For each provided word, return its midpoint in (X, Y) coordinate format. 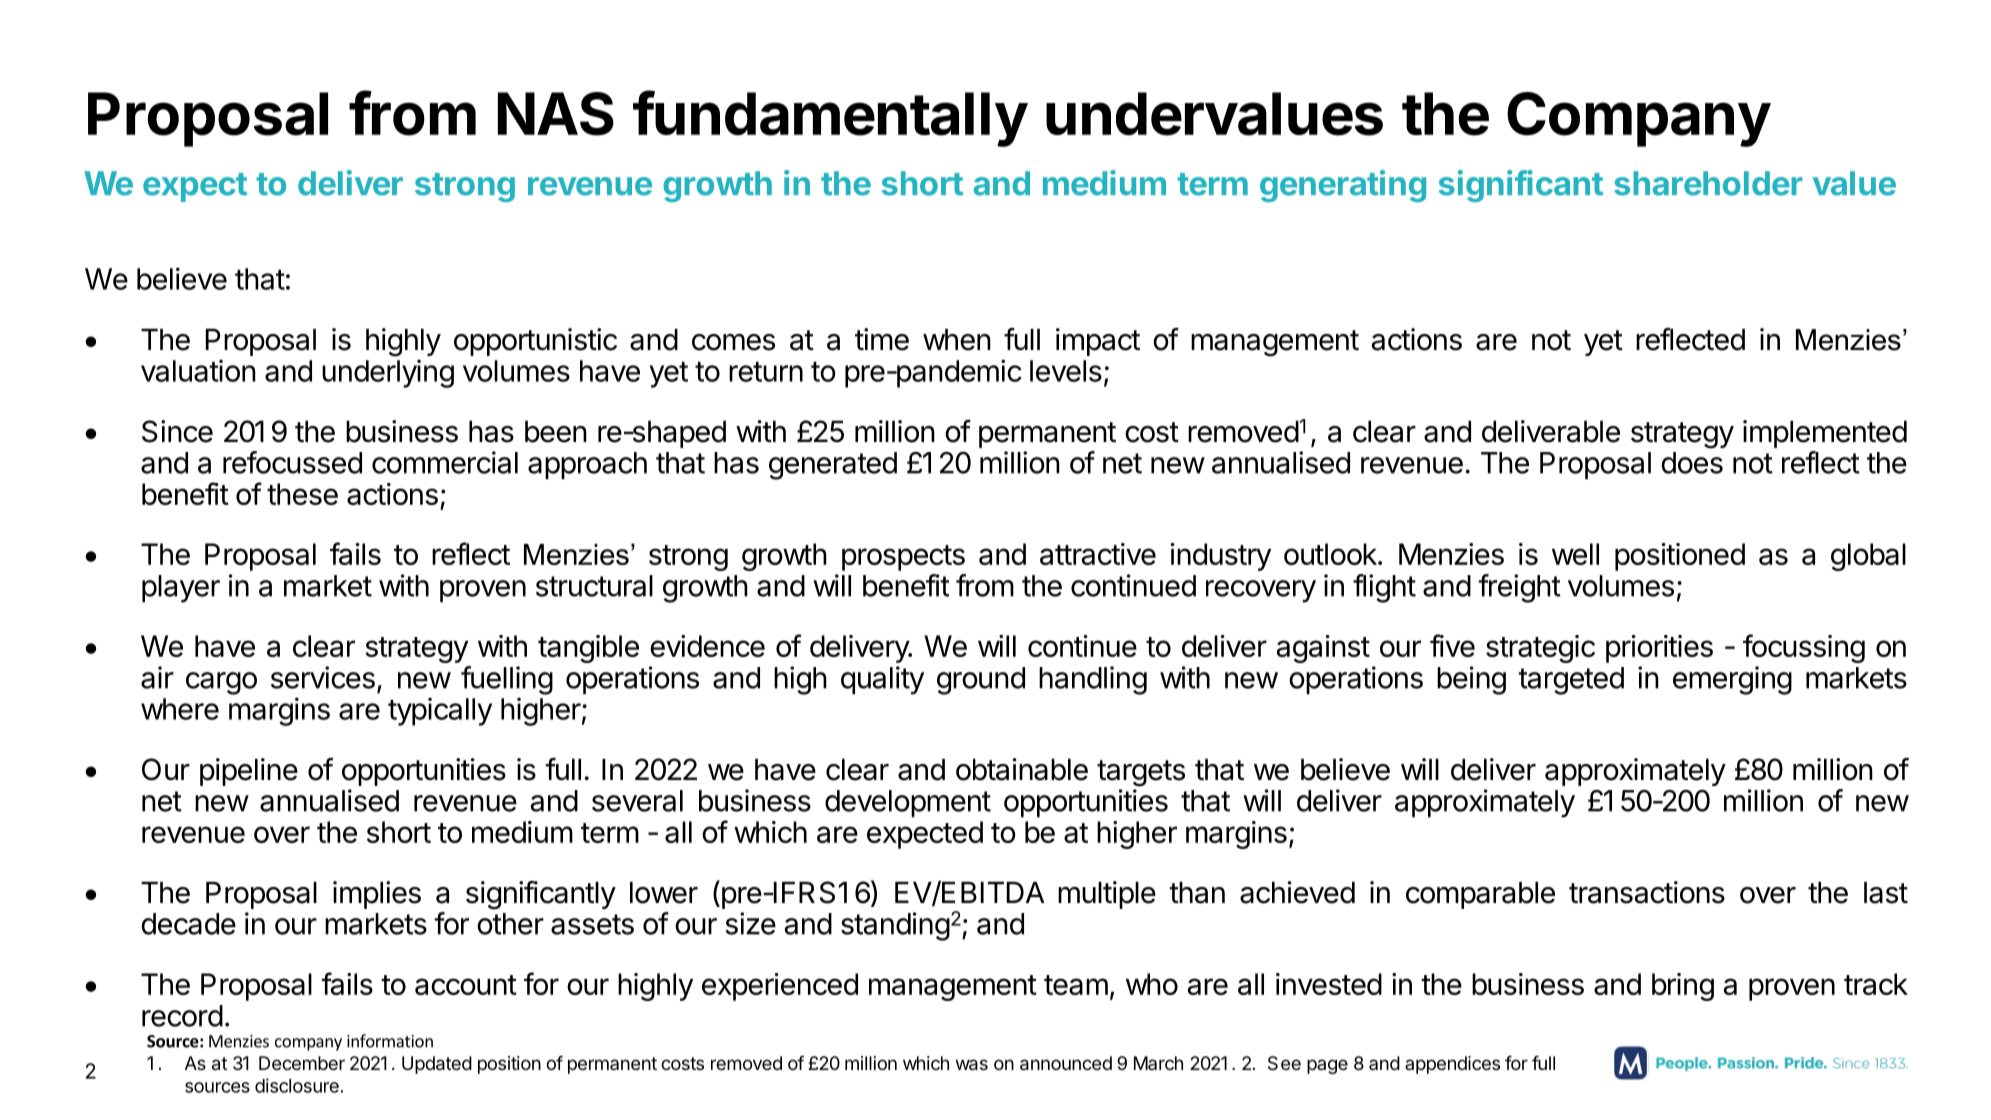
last (1886, 893)
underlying (388, 373)
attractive (1098, 554)
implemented (1825, 434)
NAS (556, 114)
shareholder (1708, 183)
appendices (1452, 1065)
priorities (1659, 649)
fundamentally (830, 118)
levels (1066, 371)
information (390, 1041)
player (181, 589)
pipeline (249, 772)
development (908, 803)
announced (1066, 1063)
